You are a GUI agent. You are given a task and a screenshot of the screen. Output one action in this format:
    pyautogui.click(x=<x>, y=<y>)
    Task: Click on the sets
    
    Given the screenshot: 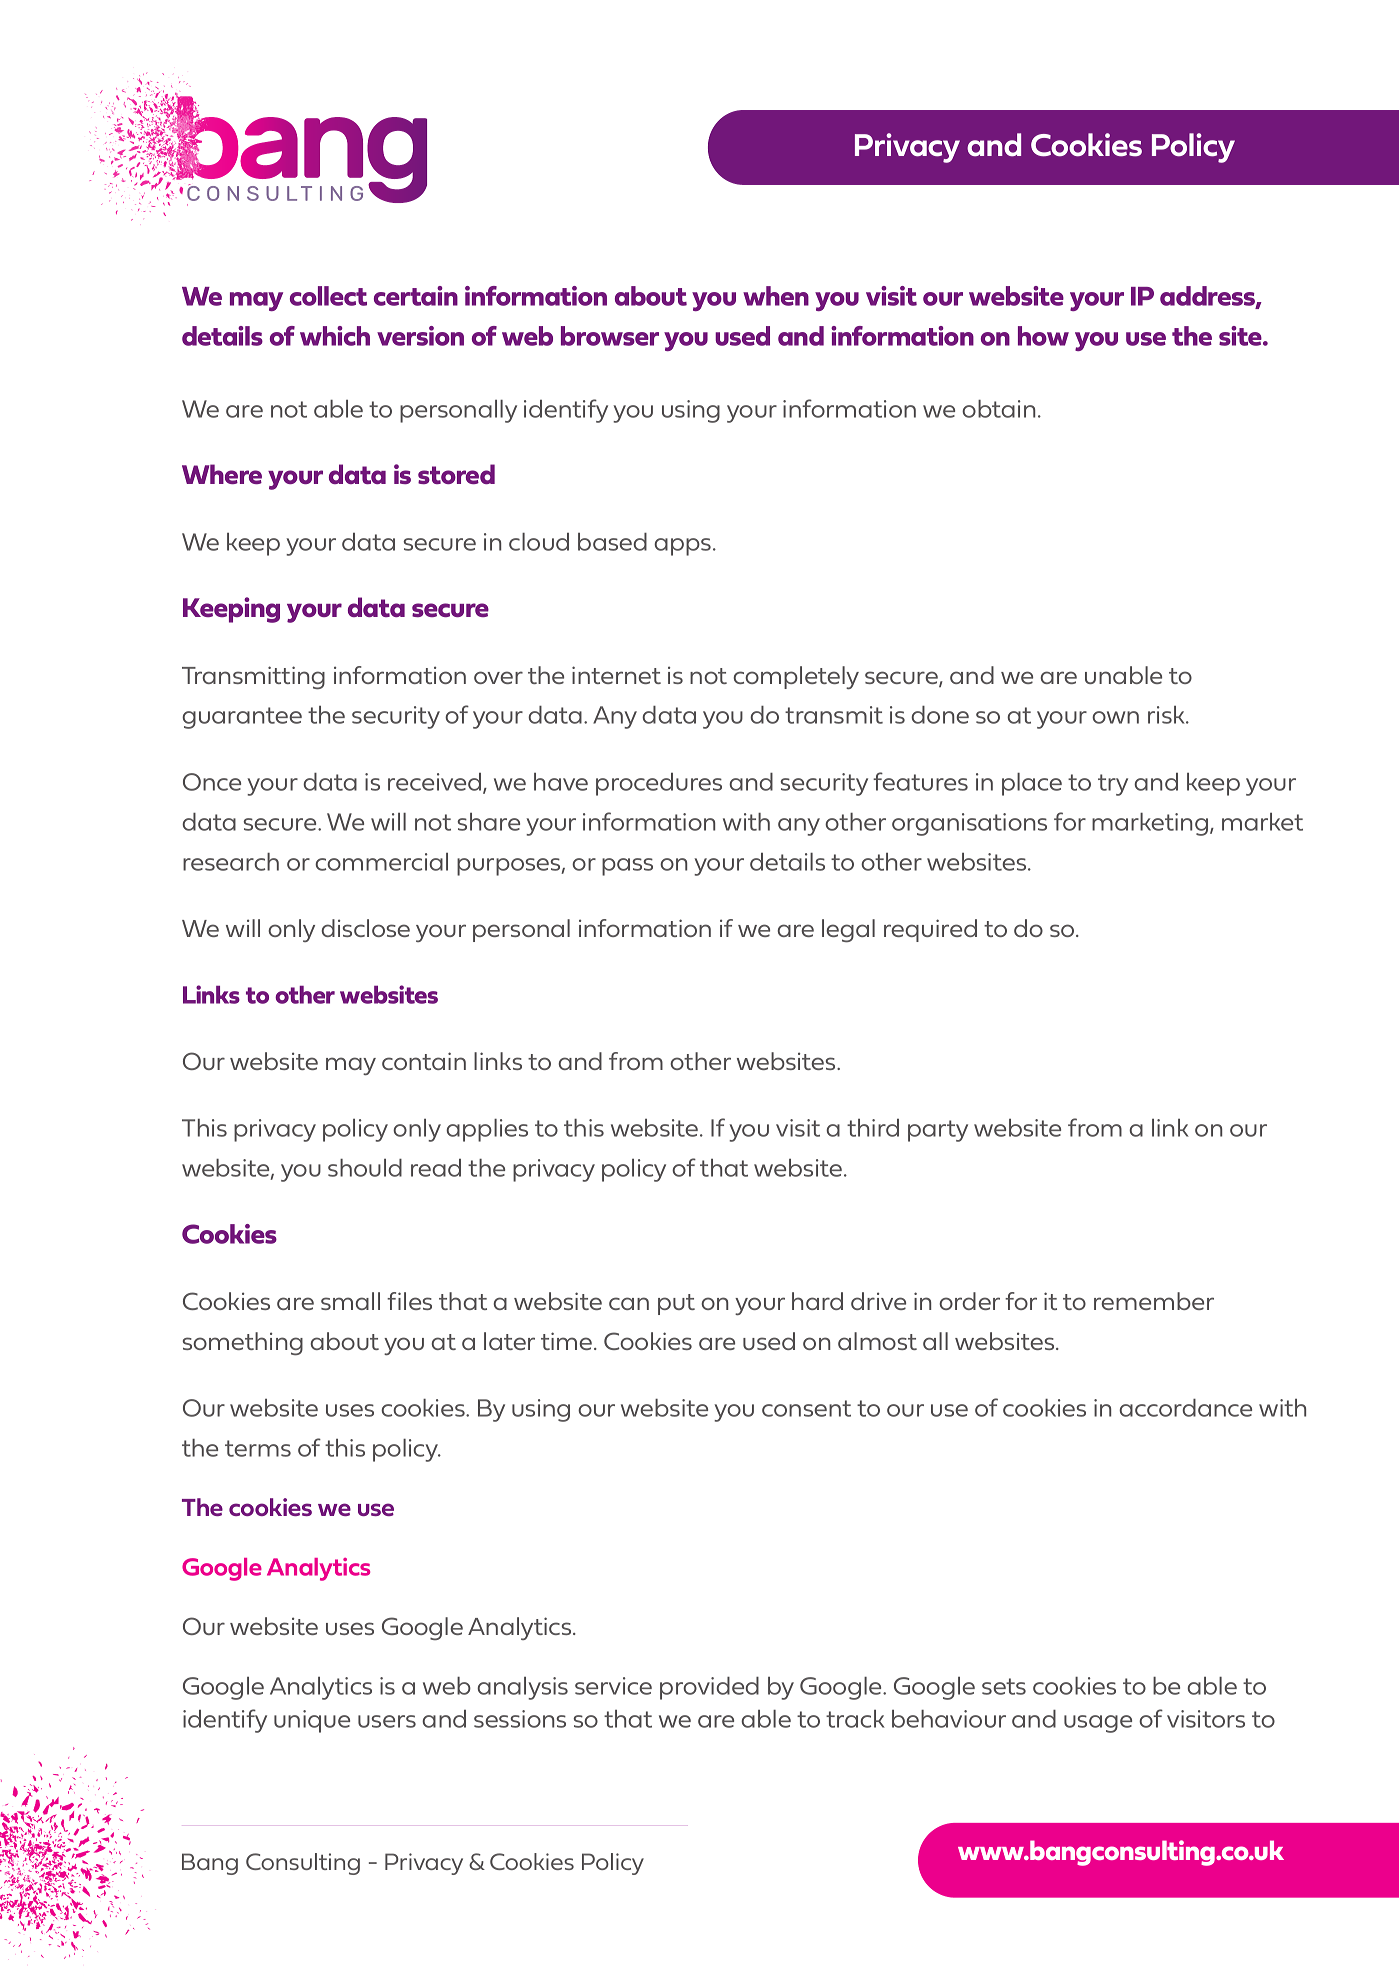 What is the action you would take?
    pyautogui.click(x=1004, y=1686)
